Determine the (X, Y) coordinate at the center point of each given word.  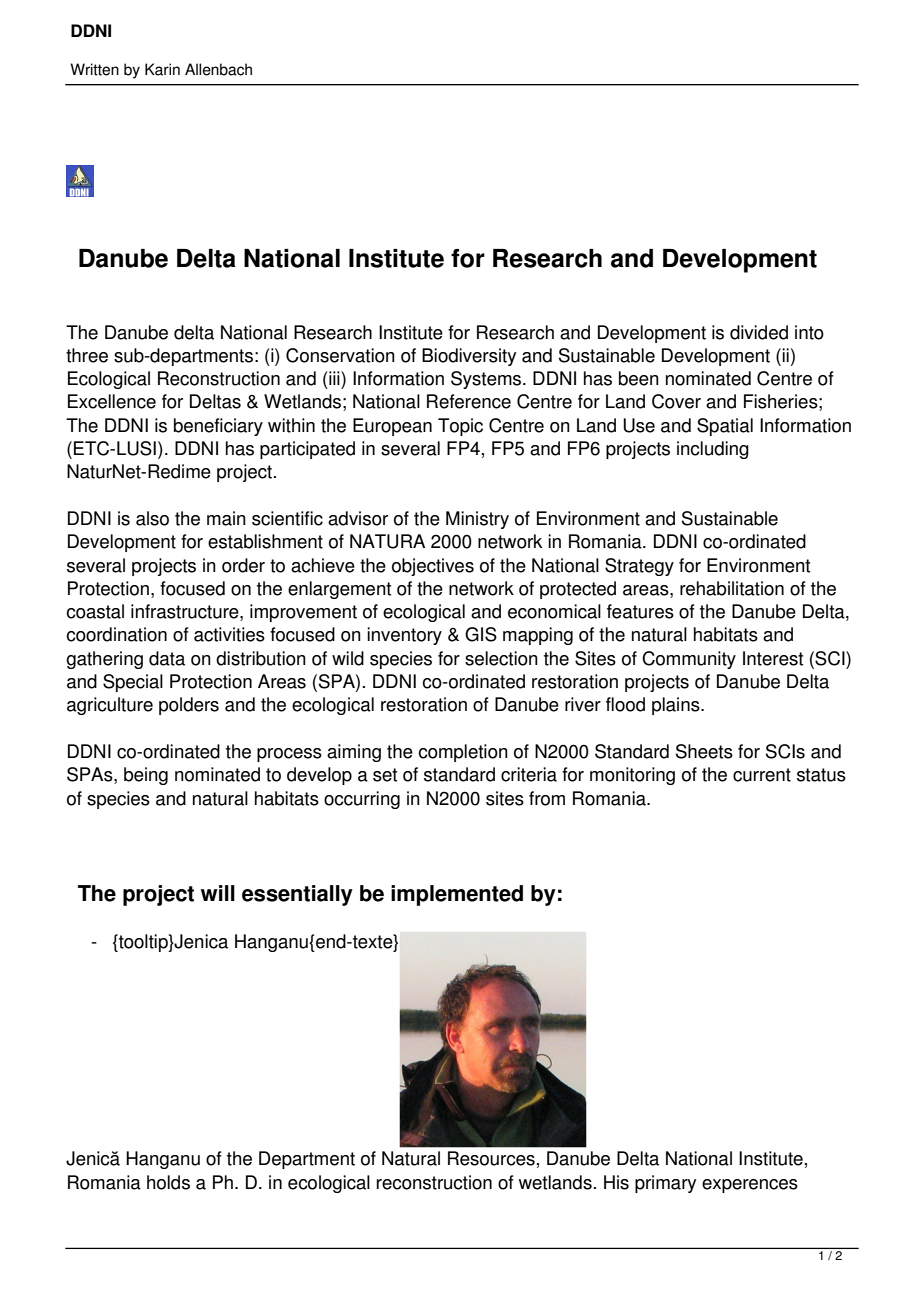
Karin (162, 69)
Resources (491, 1158)
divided (759, 332)
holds (168, 1182)
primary (665, 1184)
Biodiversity (469, 357)
